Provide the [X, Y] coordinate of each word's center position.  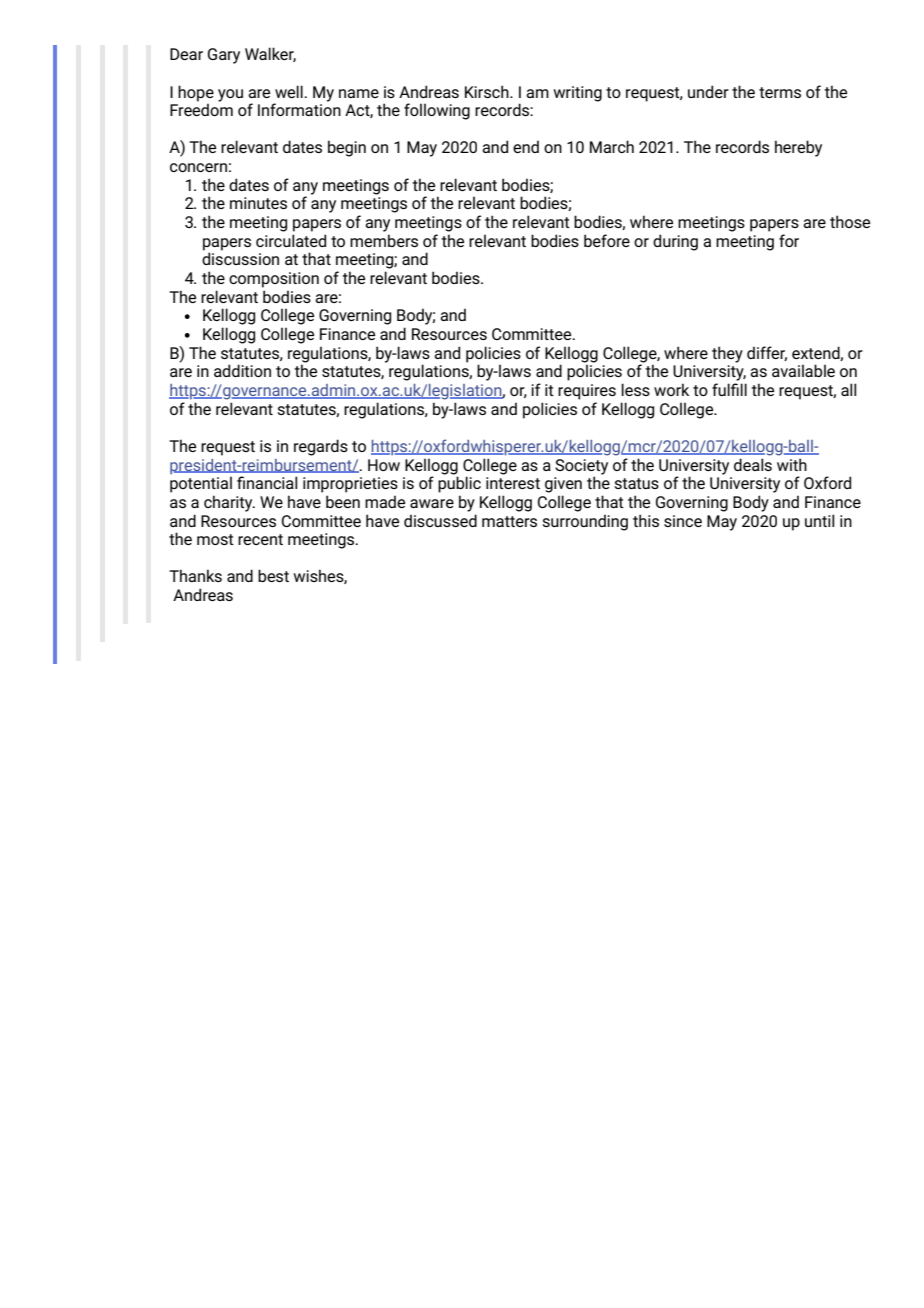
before [607, 240]
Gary [224, 56]
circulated [291, 240]
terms [780, 92]
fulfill [729, 389]
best [273, 575]
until [819, 520]
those [850, 221]
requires [587, 392]
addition [242, 370]
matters [509, 521]
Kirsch [488, 91]
